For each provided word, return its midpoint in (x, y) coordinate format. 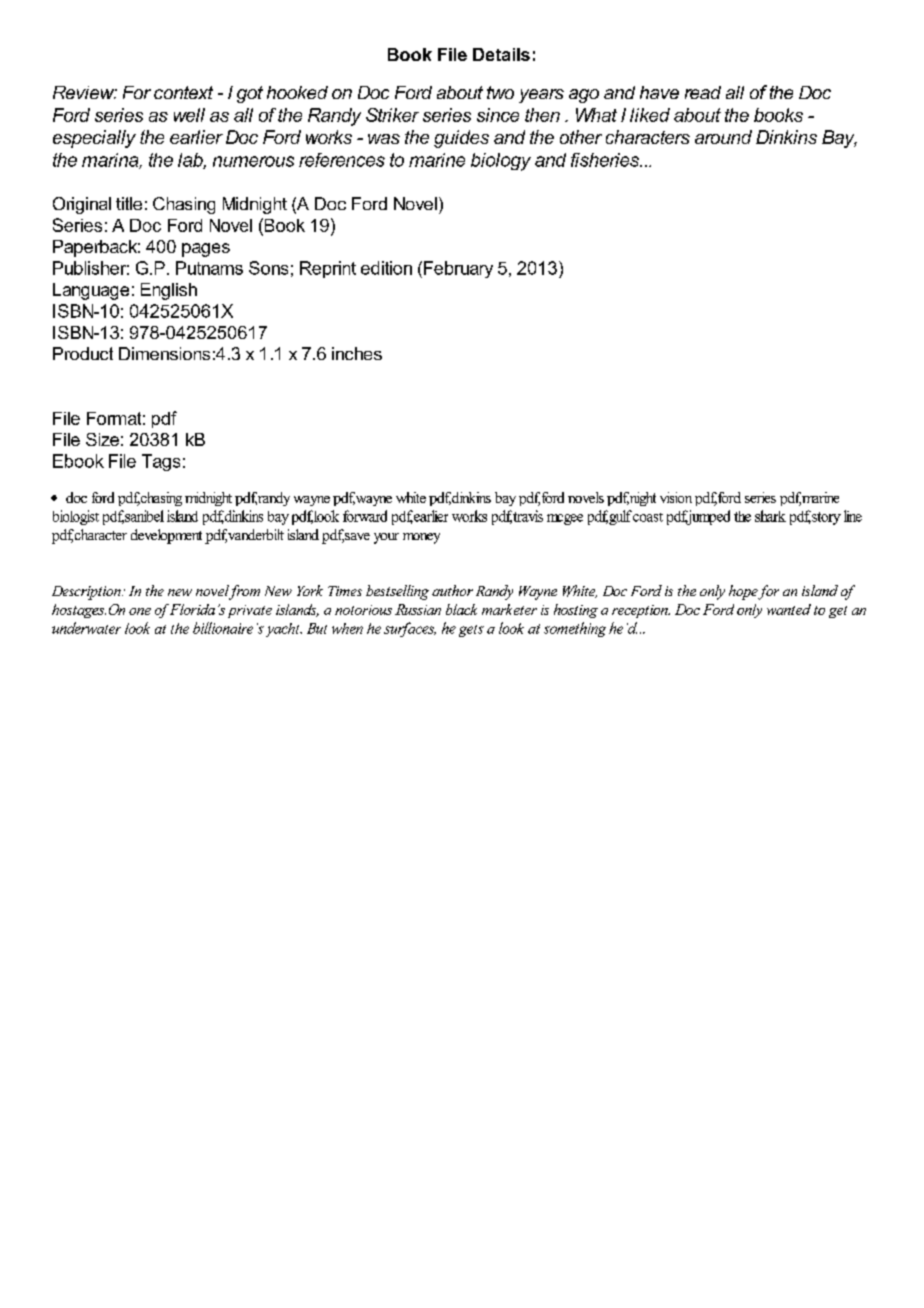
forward (365, 516)
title (129, 203)
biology (501, 162)
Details (501, 54)
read (703, 92)
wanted (789, 609)
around (723, 137)
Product (83, 353)
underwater (86, 628)
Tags (161, 462)
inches (357, 353)
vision (676, 497)
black (461, 609)
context (183, 92)
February (458, 269)
